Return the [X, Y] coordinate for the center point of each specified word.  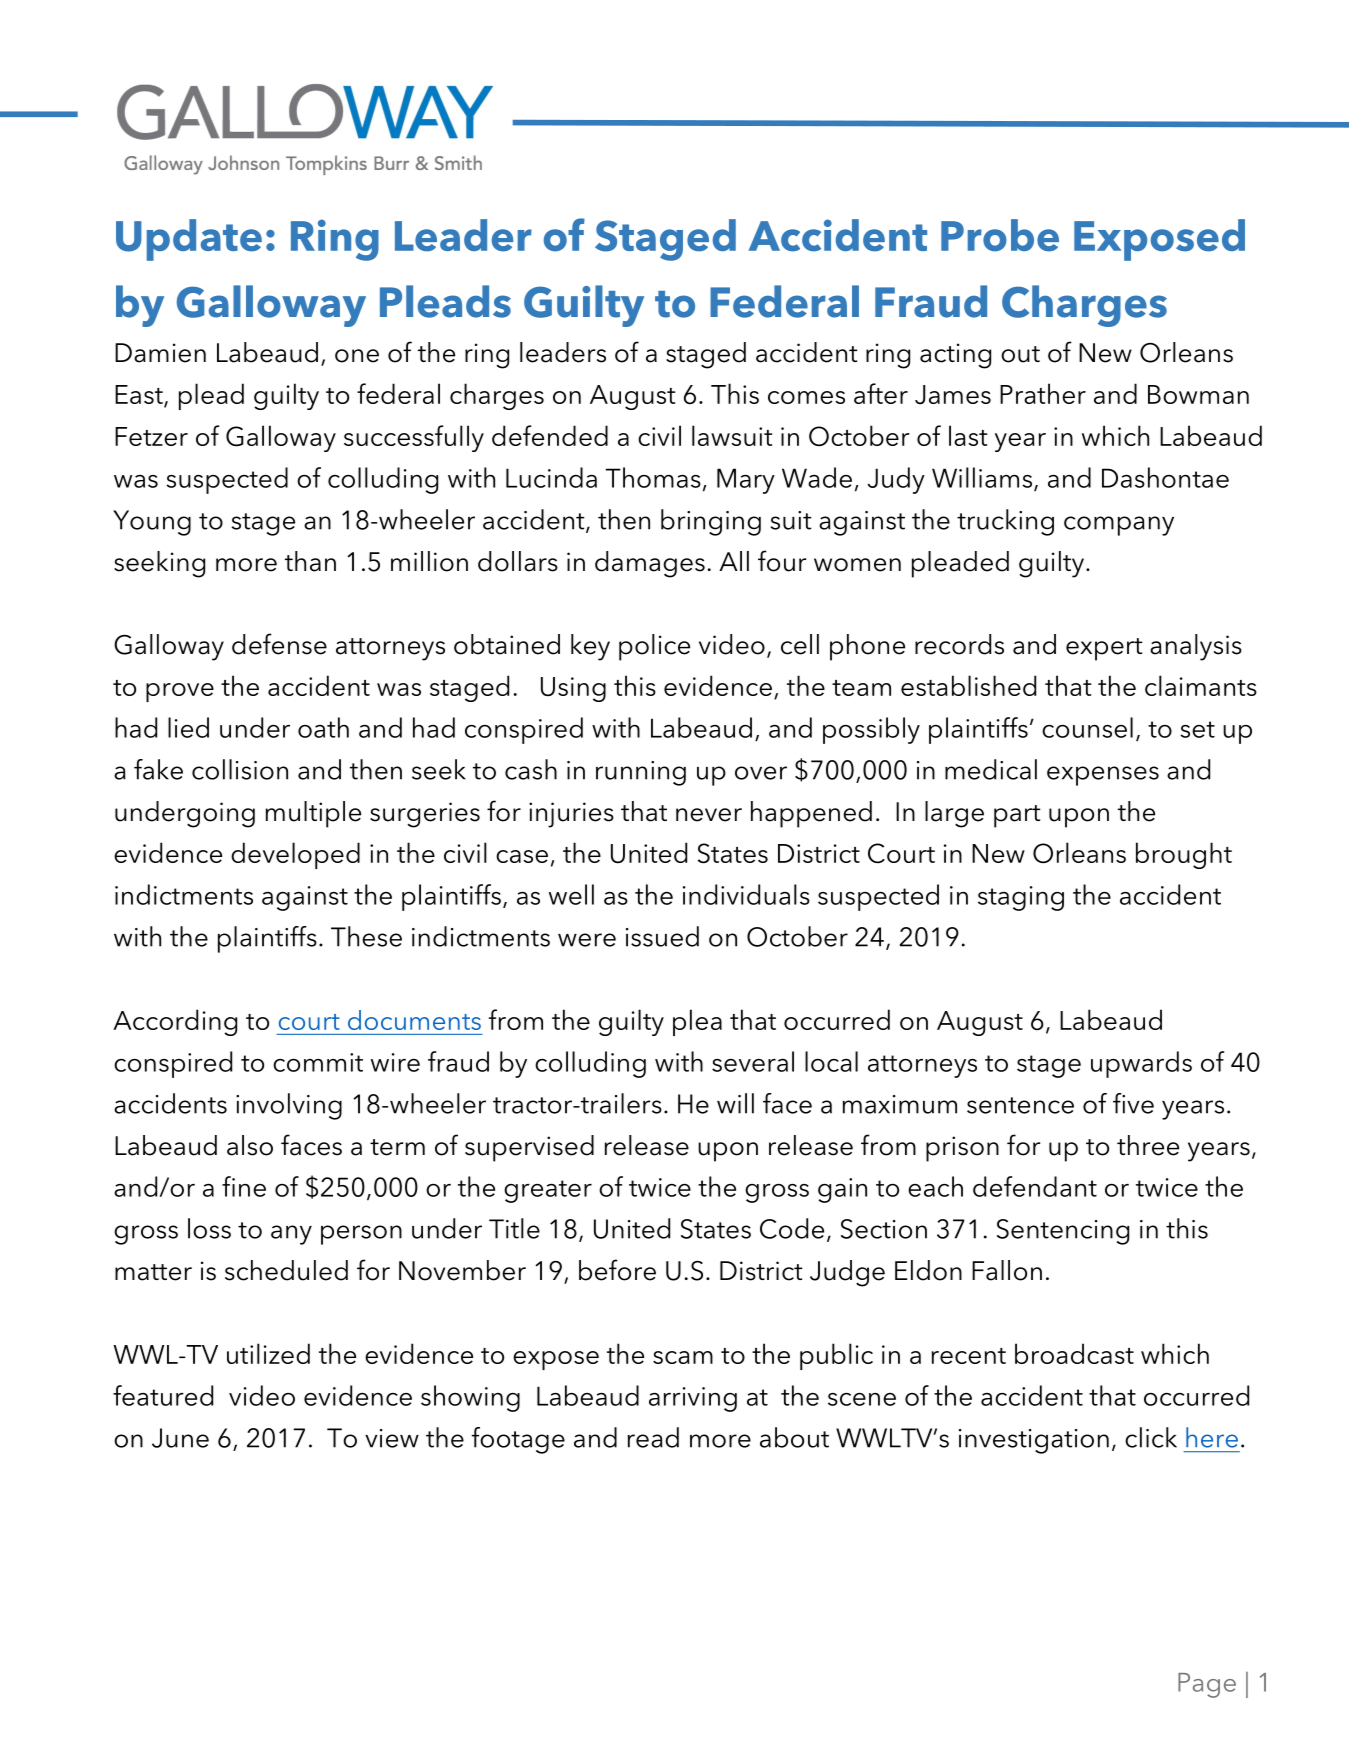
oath [323, 727]
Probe [1000, 235]
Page [1207, 1685]
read [653, 1437]
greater [548, 1191]
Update [189, 240]
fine [244, 1186]
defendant [1035, 1186]
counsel [1087, 727]
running [641, 773]
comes [806, 397]
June [180, 1438]
